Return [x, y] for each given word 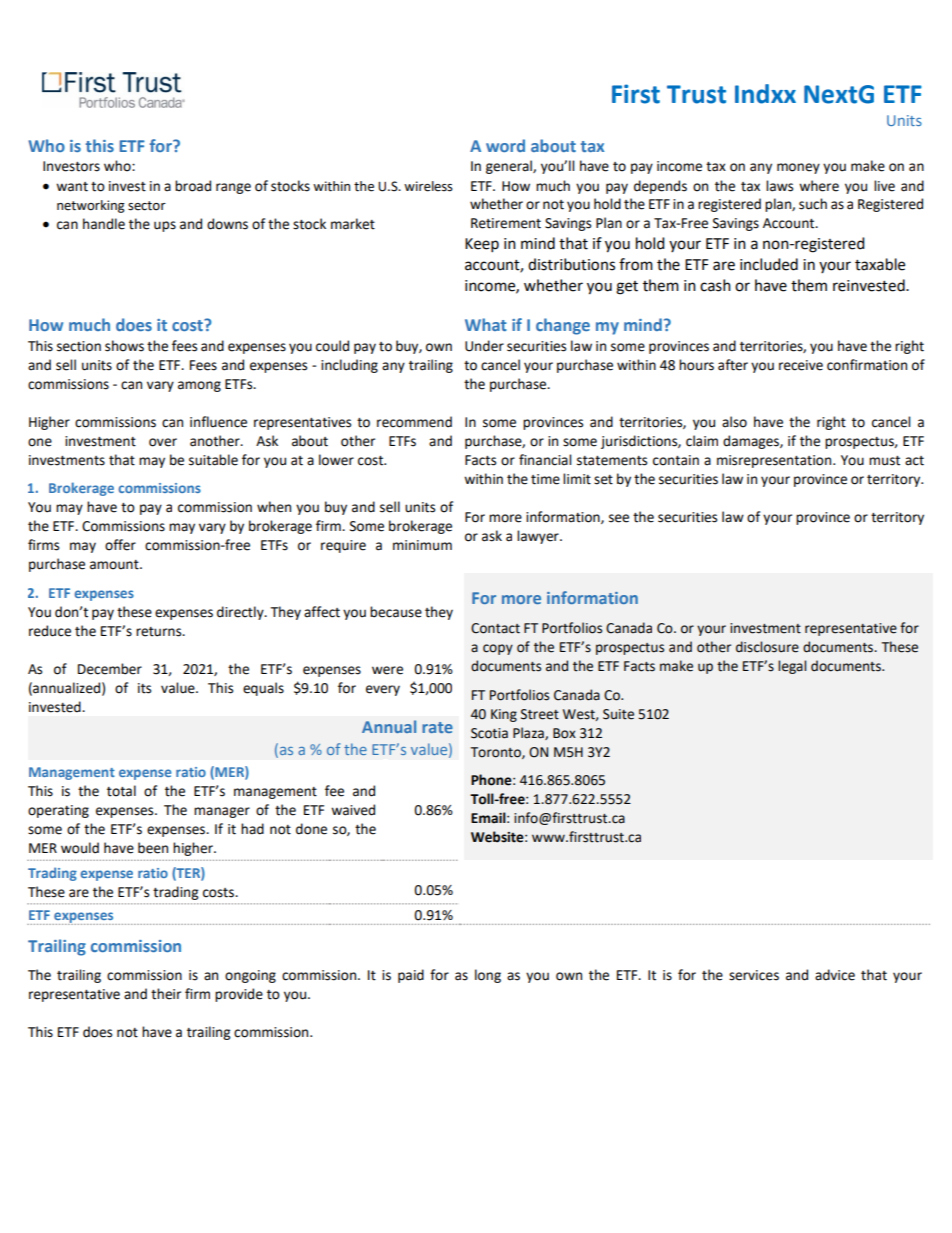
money [798, 168]
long [488, 976]
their [166, 994]
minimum [422, 545]
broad [193, 186]
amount [115, 565]
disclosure [767, 647]
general [510, 167]
